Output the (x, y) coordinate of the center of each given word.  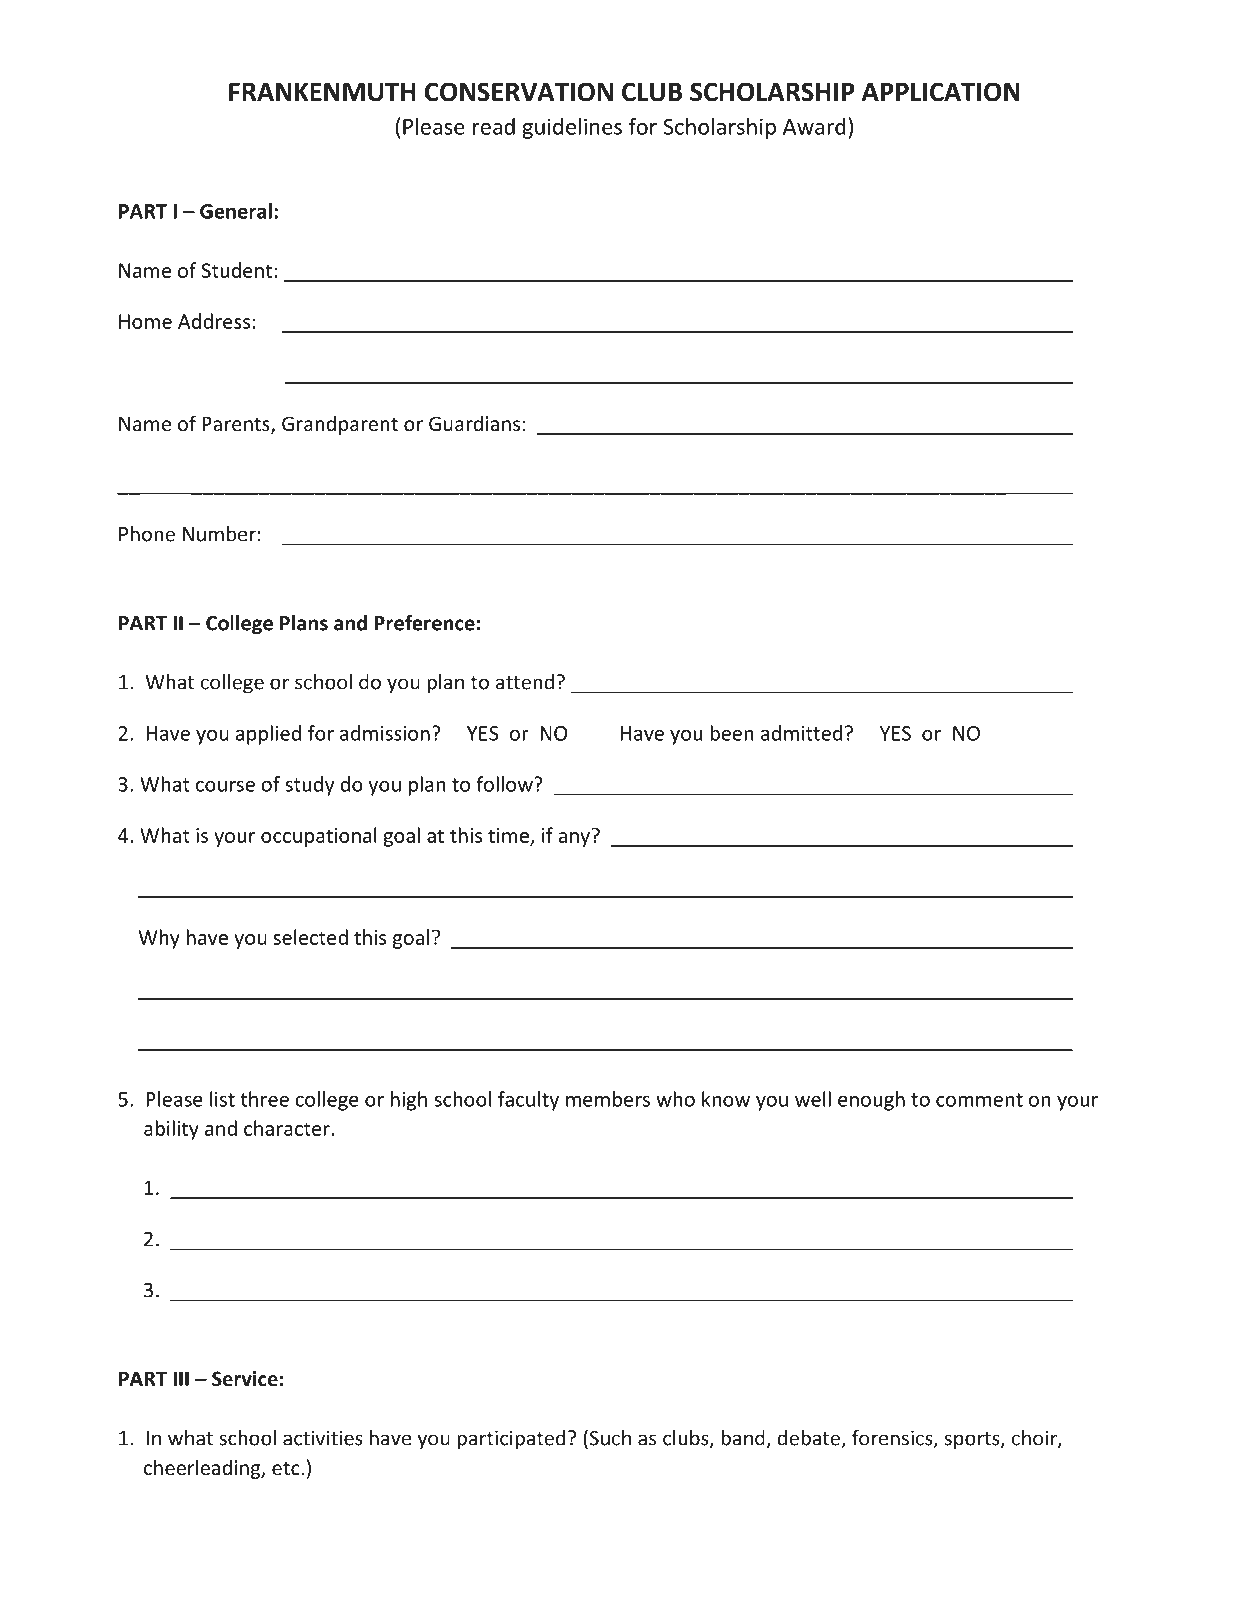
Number (219, 534)
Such (609, 1438)
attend (525, 682)
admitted (801, 733)
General (236, 211)
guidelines (572, 128)
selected (310, 937)
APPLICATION (941, 92)
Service (245, 1379)
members (608, 1099)
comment (979, 1100)
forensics (893, 1439)
